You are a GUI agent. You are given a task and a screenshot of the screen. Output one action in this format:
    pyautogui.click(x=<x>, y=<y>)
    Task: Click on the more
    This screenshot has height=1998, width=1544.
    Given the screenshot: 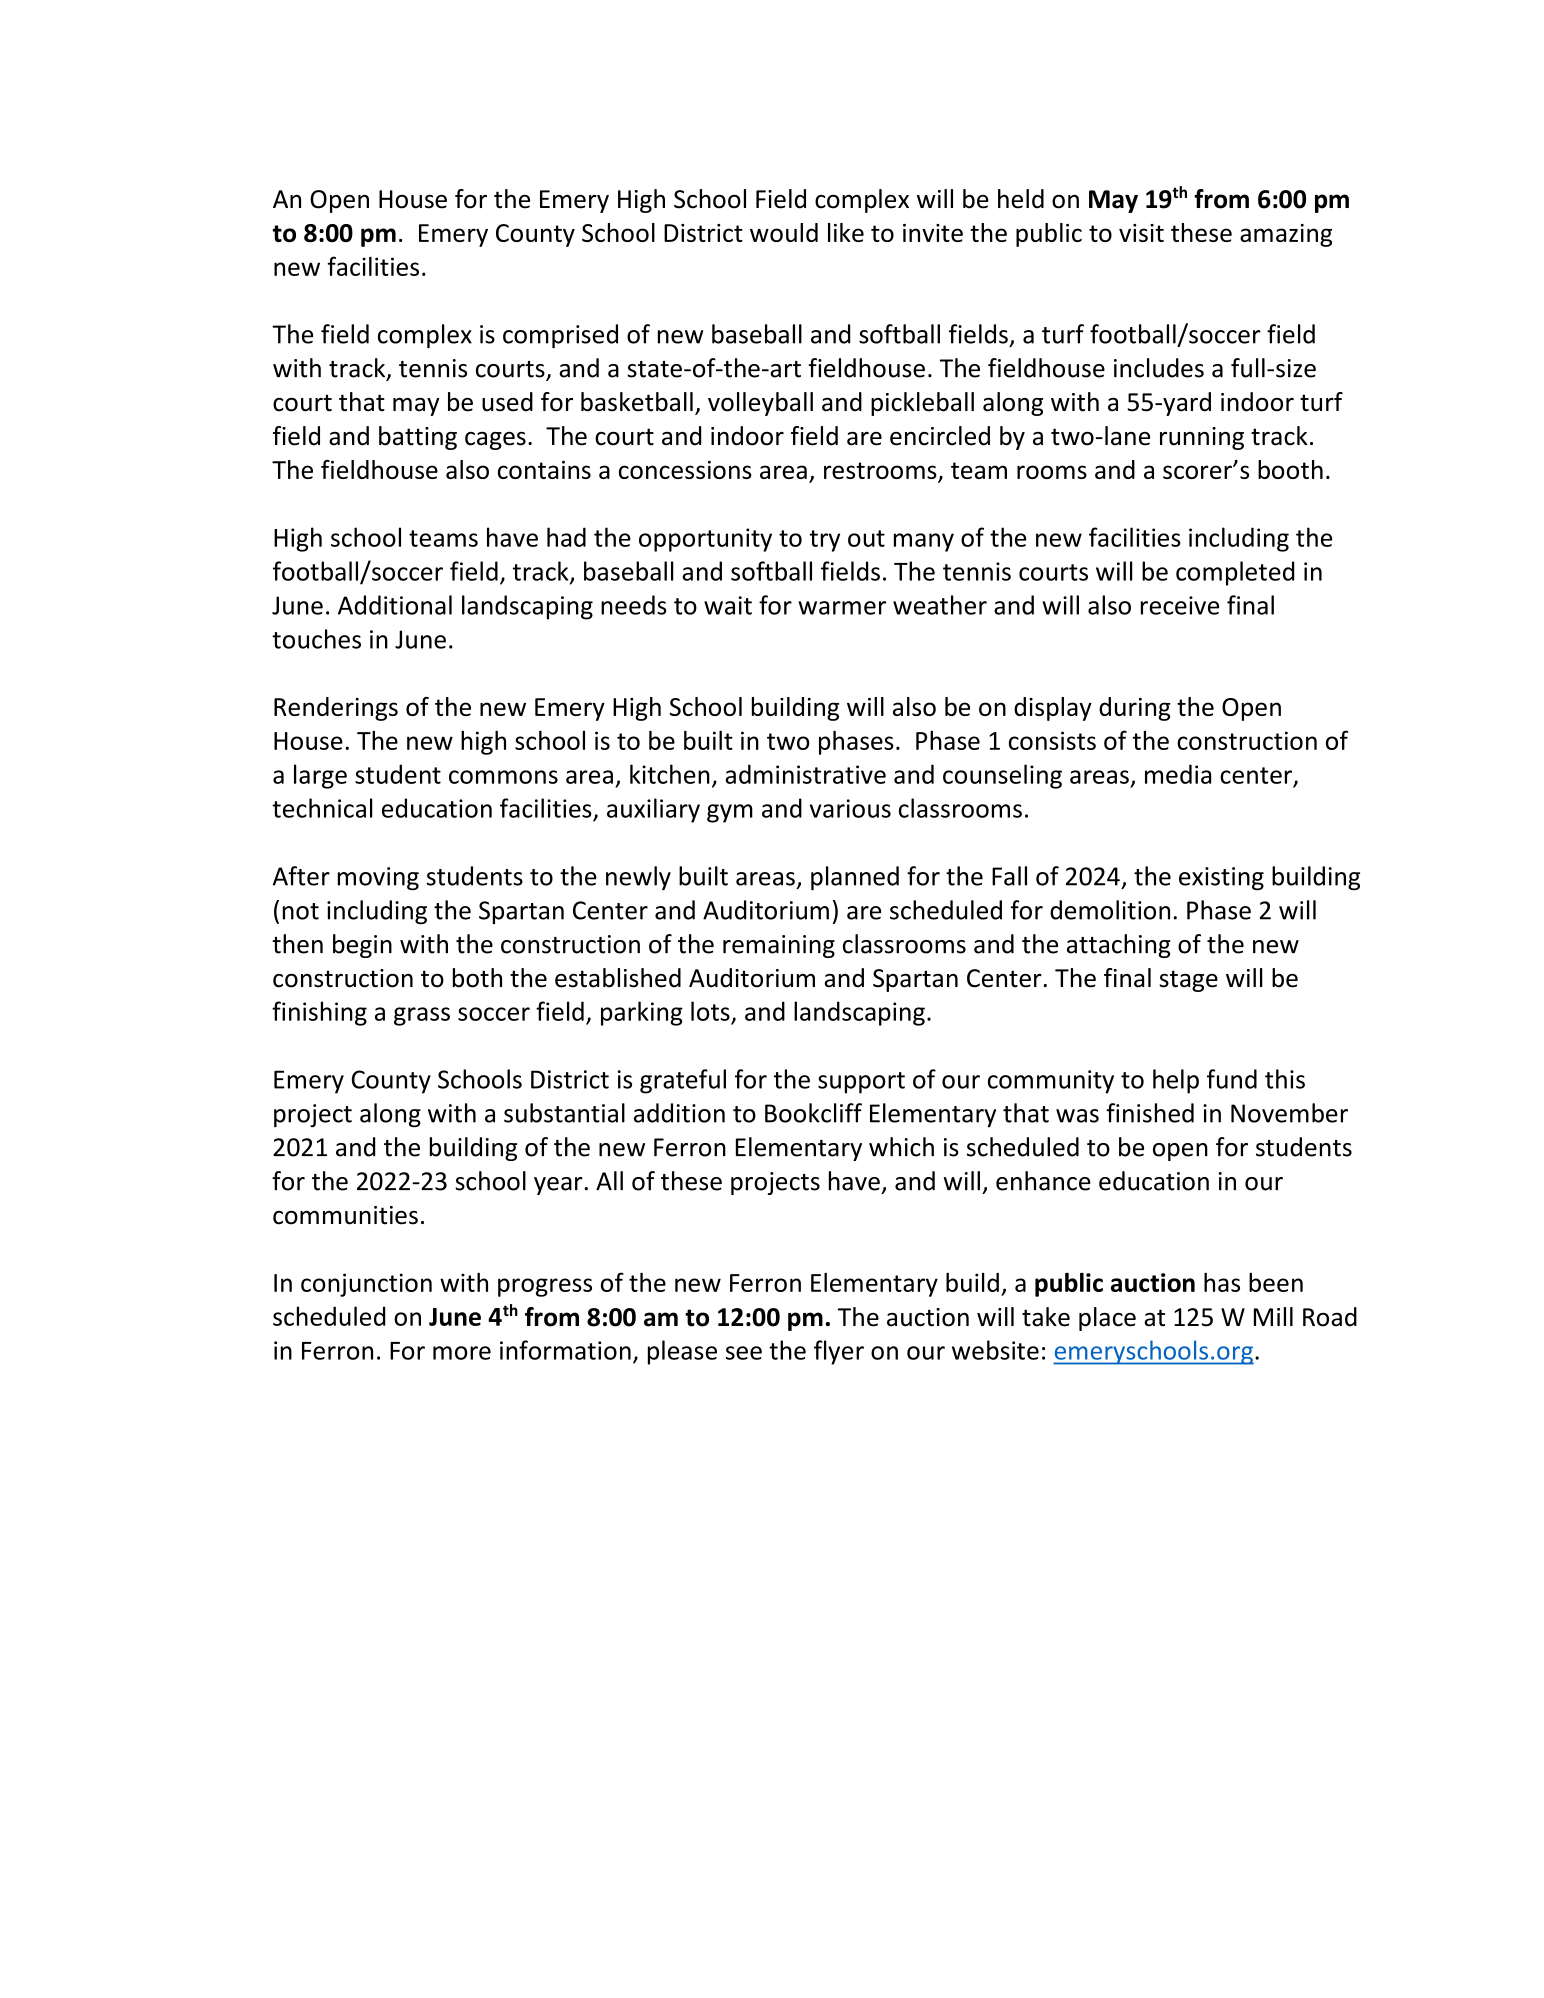 What is the action you would take?
    pyautogui.click(x=462, y=1353)
